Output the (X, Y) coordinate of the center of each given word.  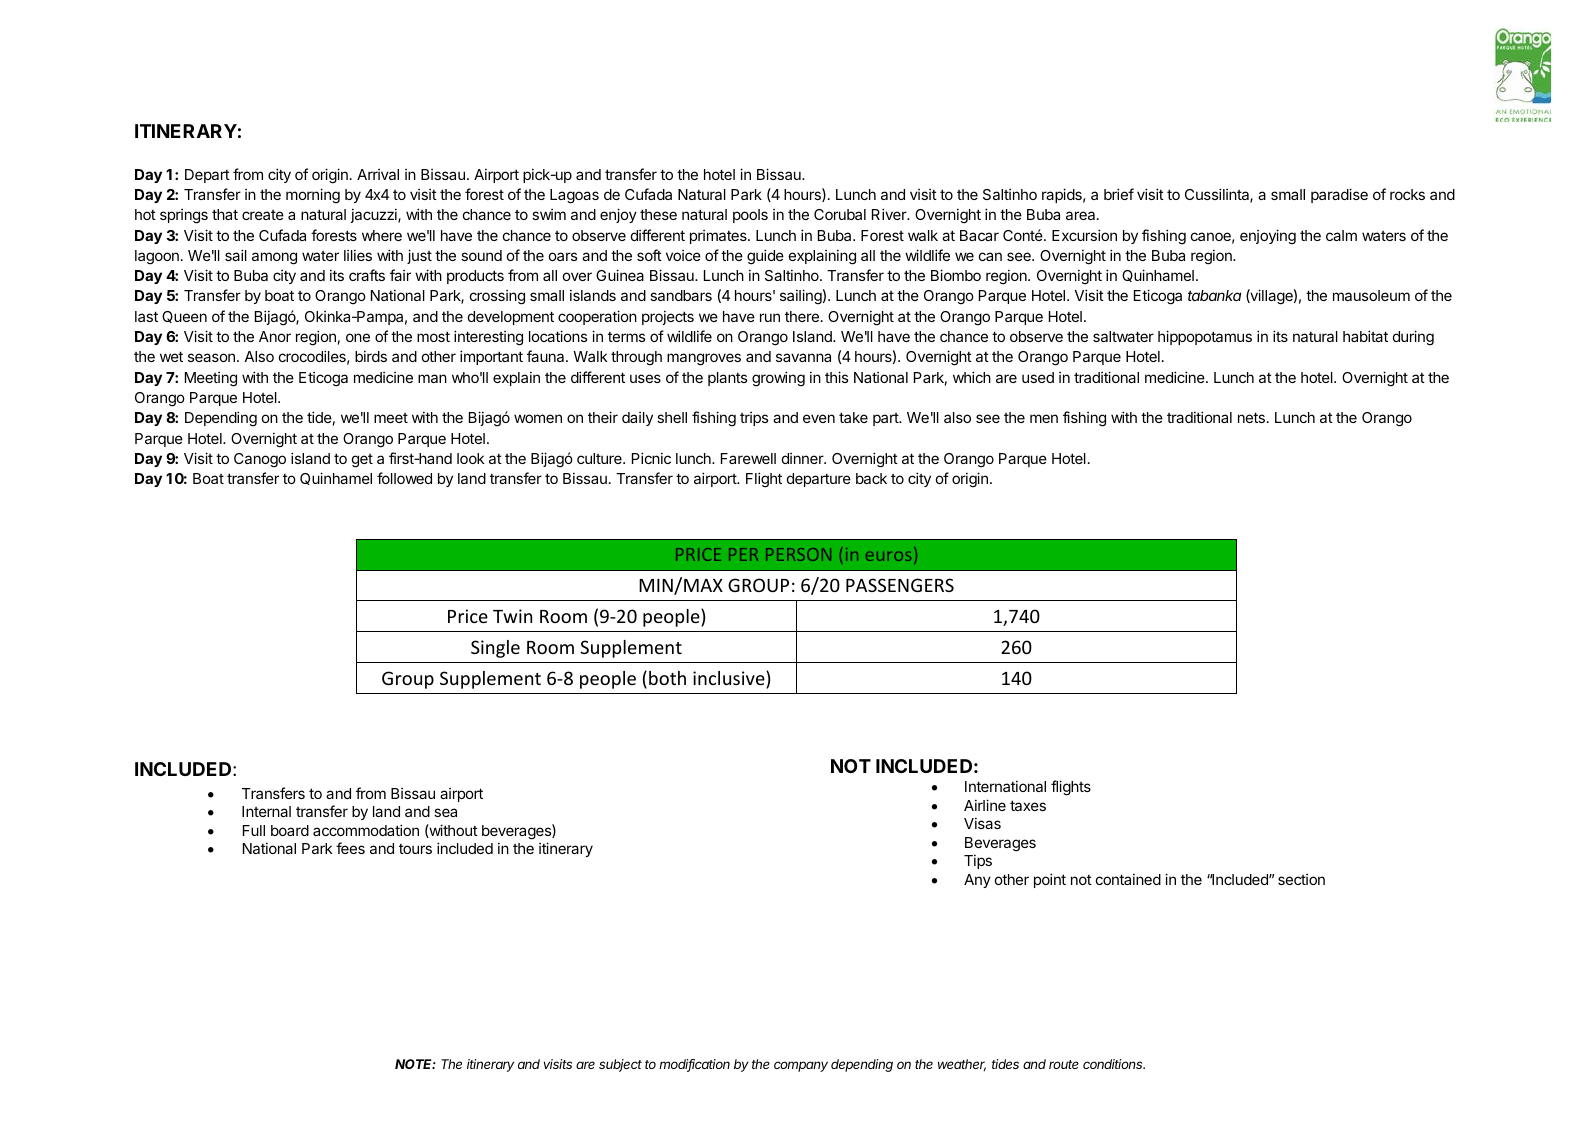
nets (1251, 417)
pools (750, 216)
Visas (982, 823)
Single (495, 649)
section (1301, 879)
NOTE (415, 1064)
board (290, 830)
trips (754, 419)
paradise (1339, 195)
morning (313, 196)
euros (888, 556)
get (362, 461)
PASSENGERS (900, 585)
